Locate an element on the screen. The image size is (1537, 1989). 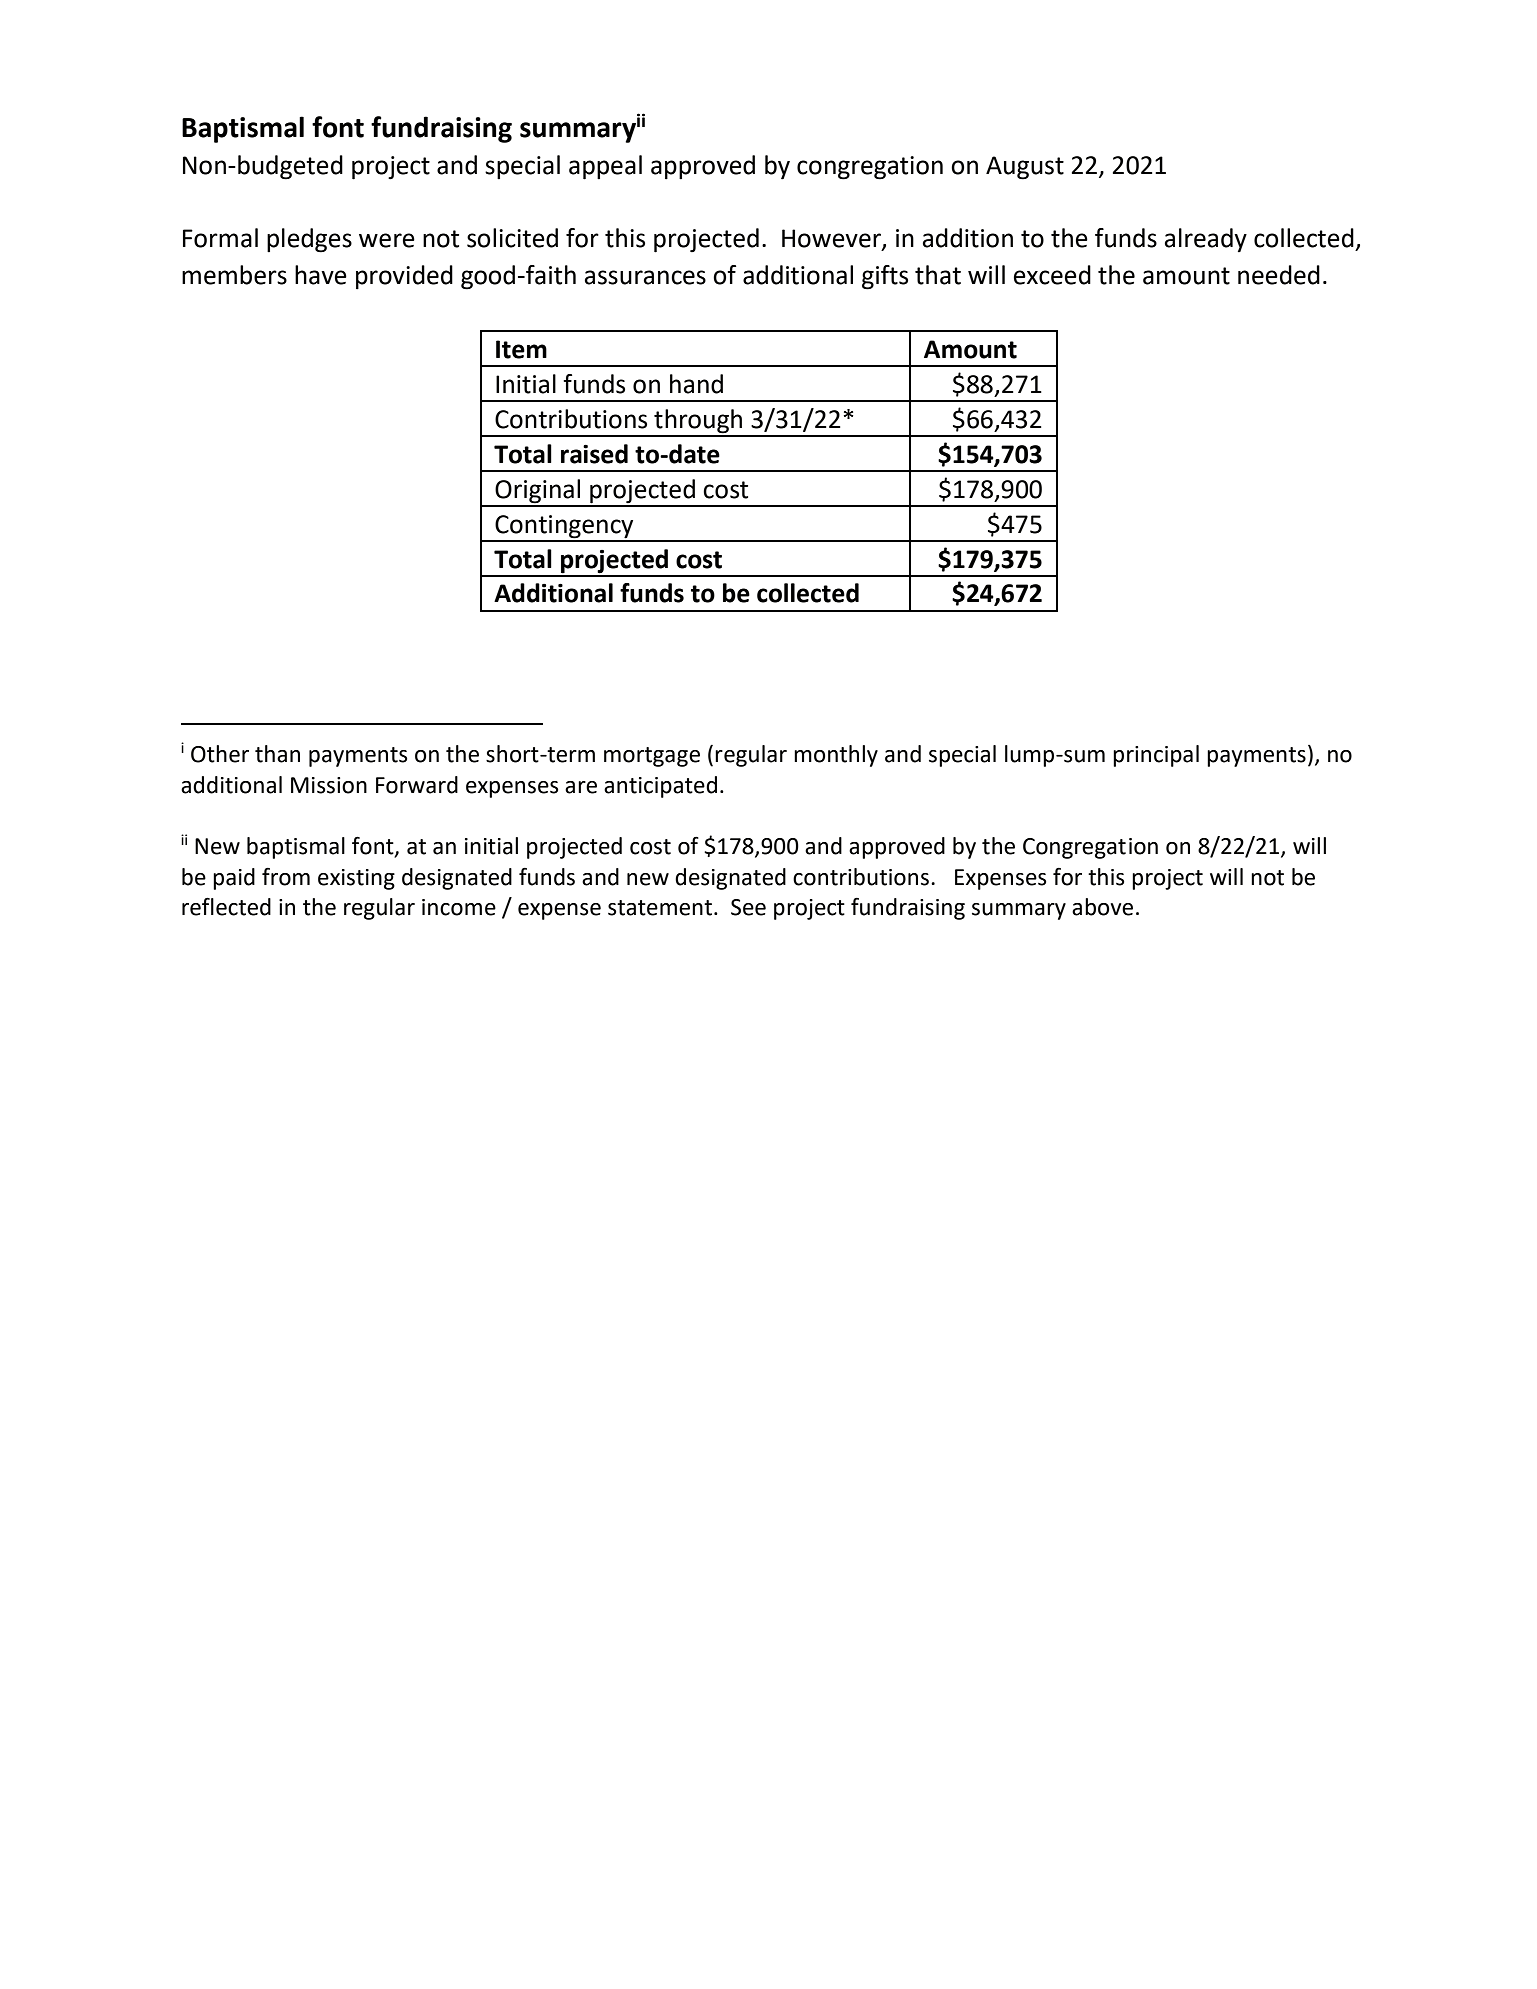
raised is located at coordinates (594, 454).
